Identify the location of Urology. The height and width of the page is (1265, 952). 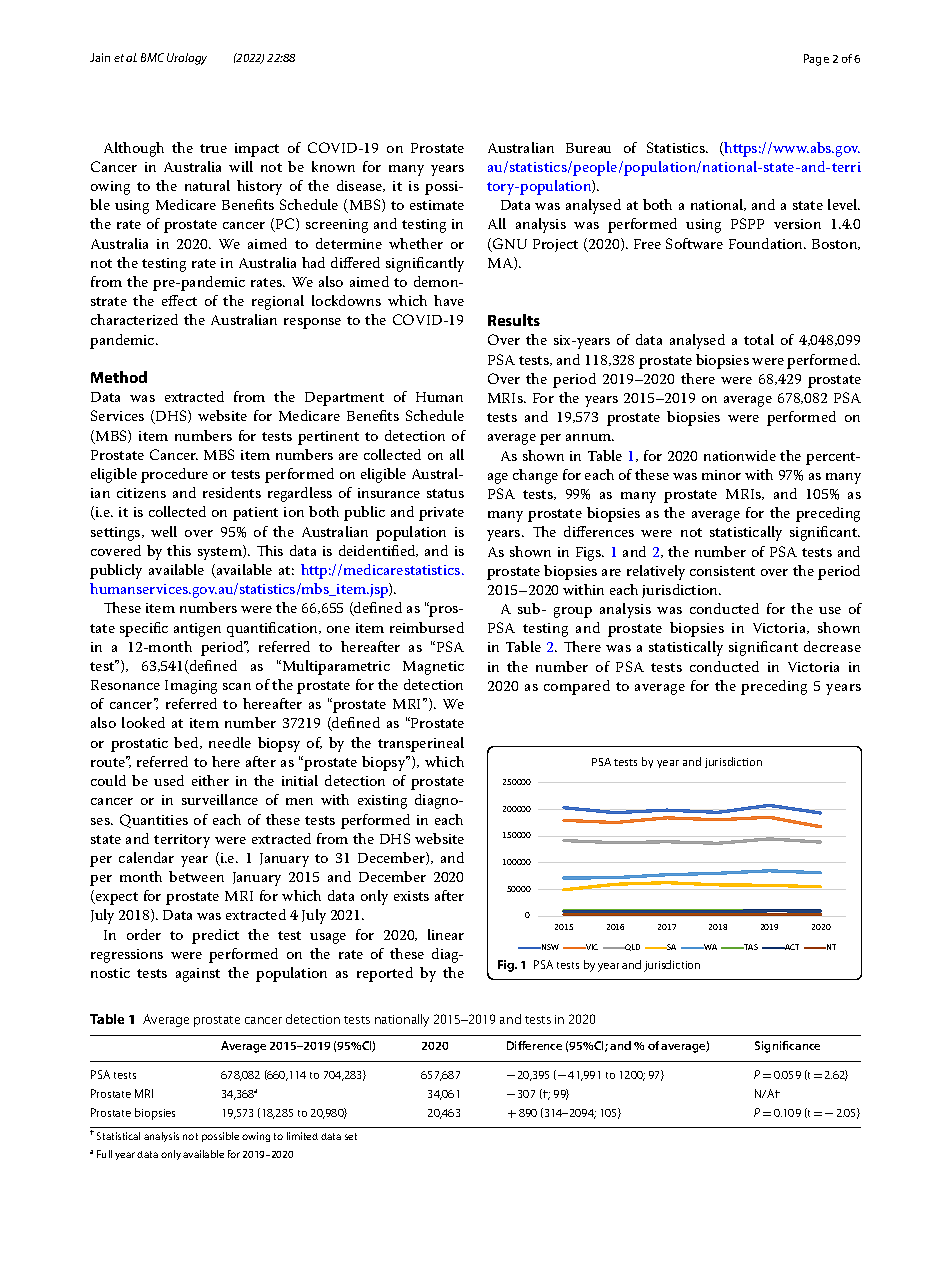
(187, 59).
